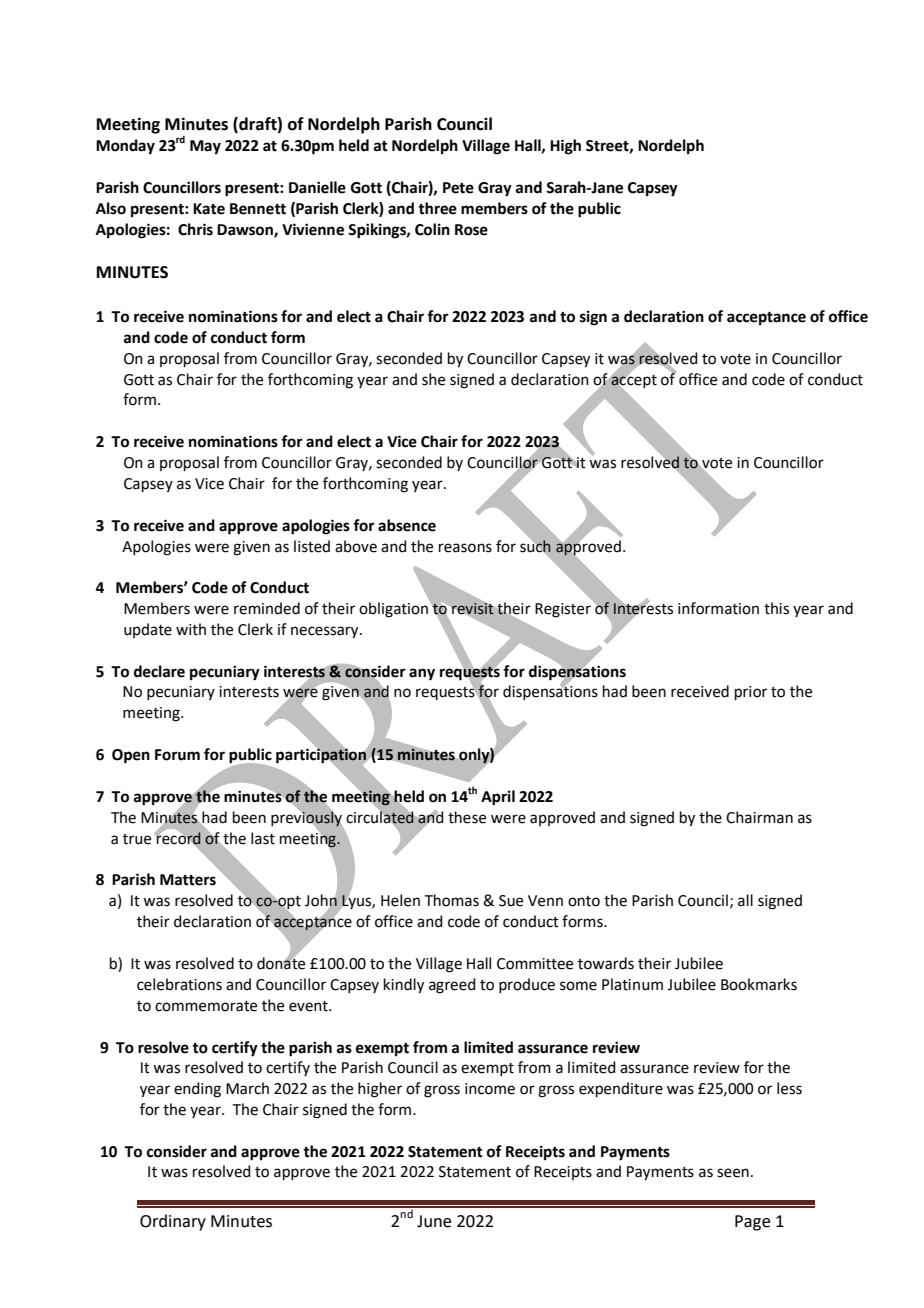  I want to click on Ordinary, so click(173, 1222).
